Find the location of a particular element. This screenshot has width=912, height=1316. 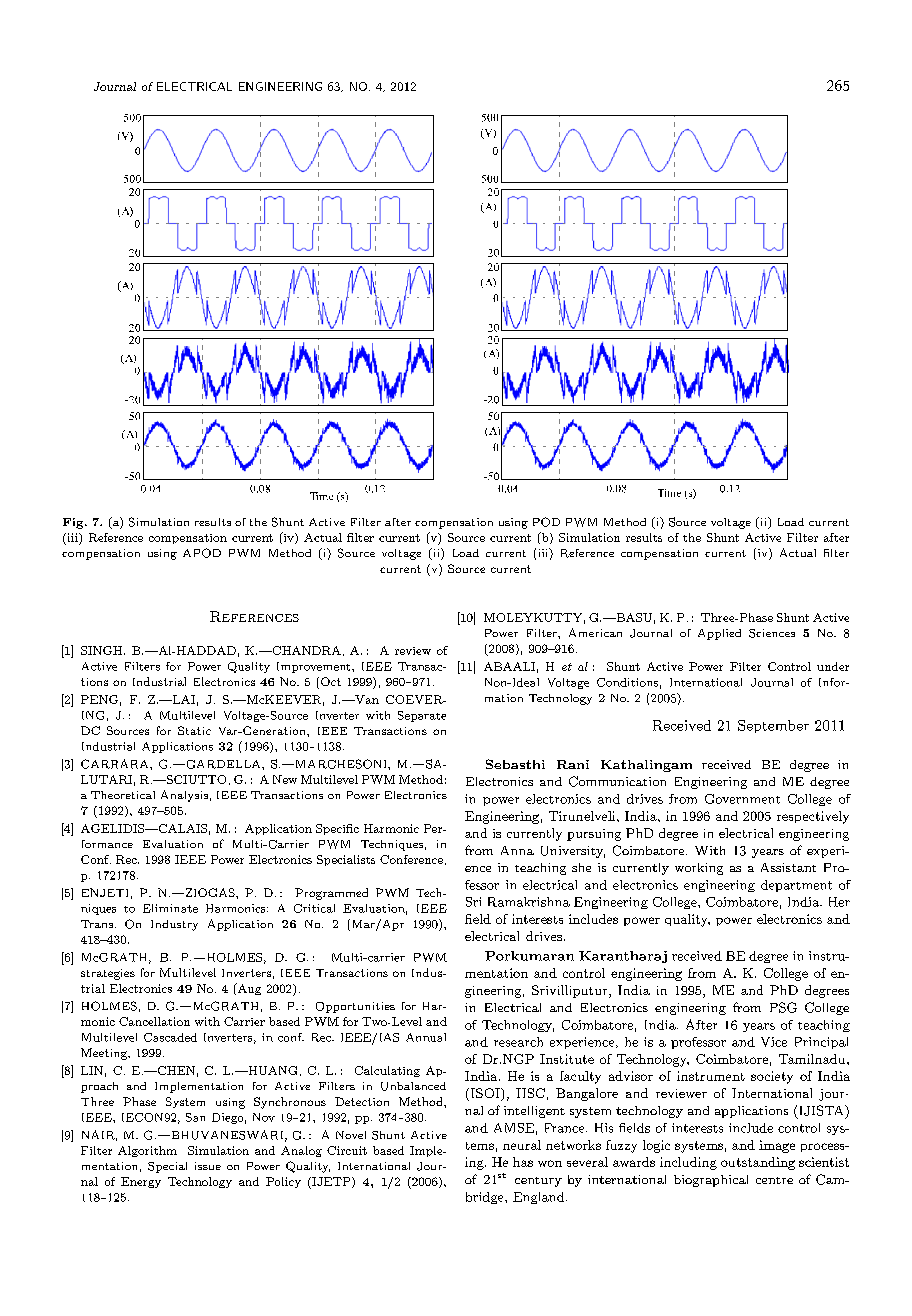

September is located at coordinates (773, 726).
